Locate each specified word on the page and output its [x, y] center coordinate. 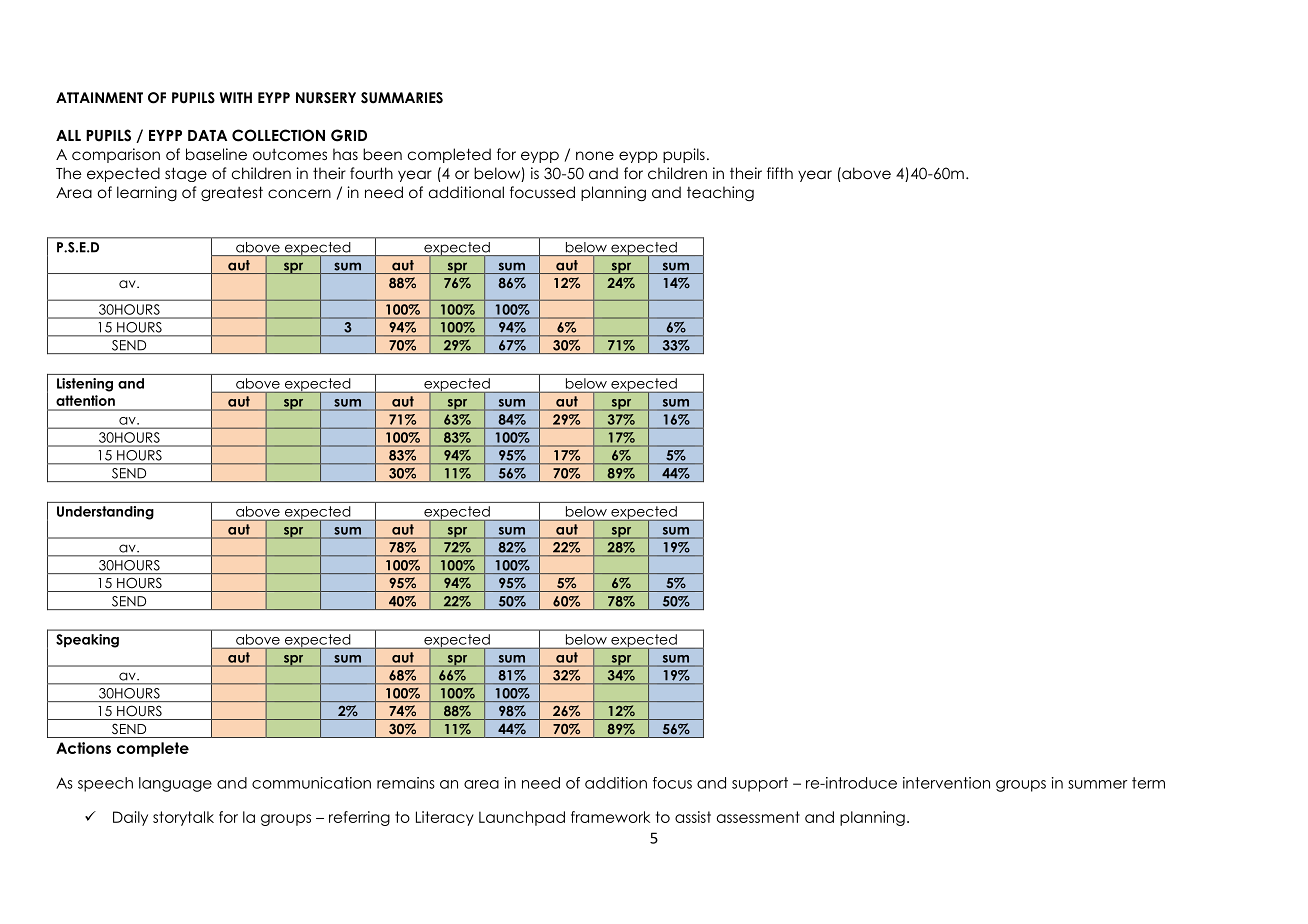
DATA [207, 135]
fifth [780, 173]
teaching [720, 194]
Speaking [87, 641]
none [595, 156]
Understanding [105, 513]
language [175, 784]
